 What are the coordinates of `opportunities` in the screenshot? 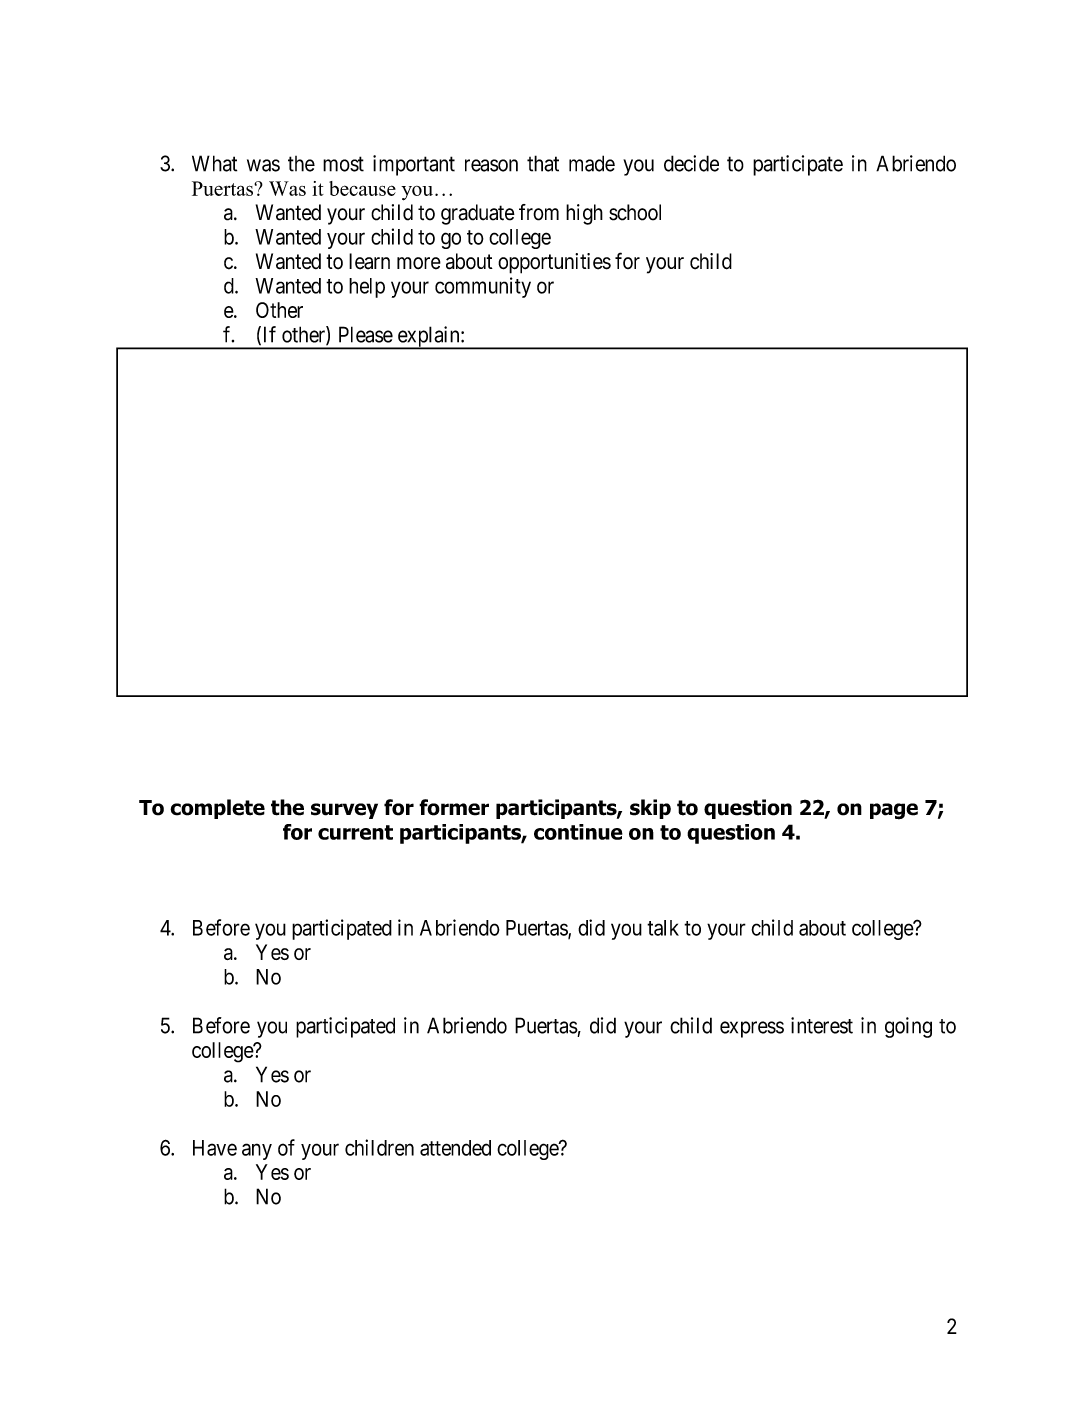 It's located at (554, 263).
